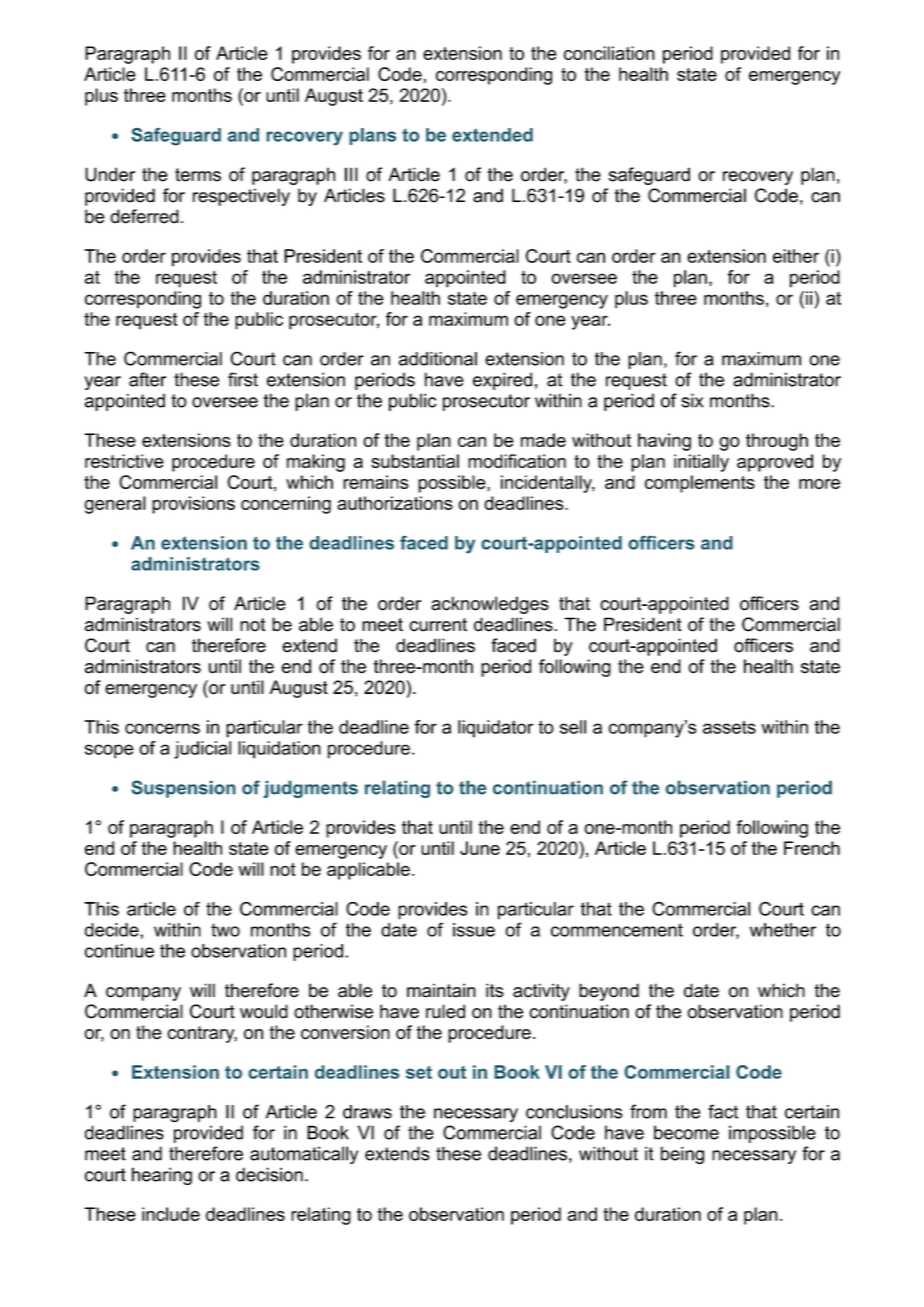 This page has height=1307, width=924. I want to click on conciliation, so click(609, 53).
